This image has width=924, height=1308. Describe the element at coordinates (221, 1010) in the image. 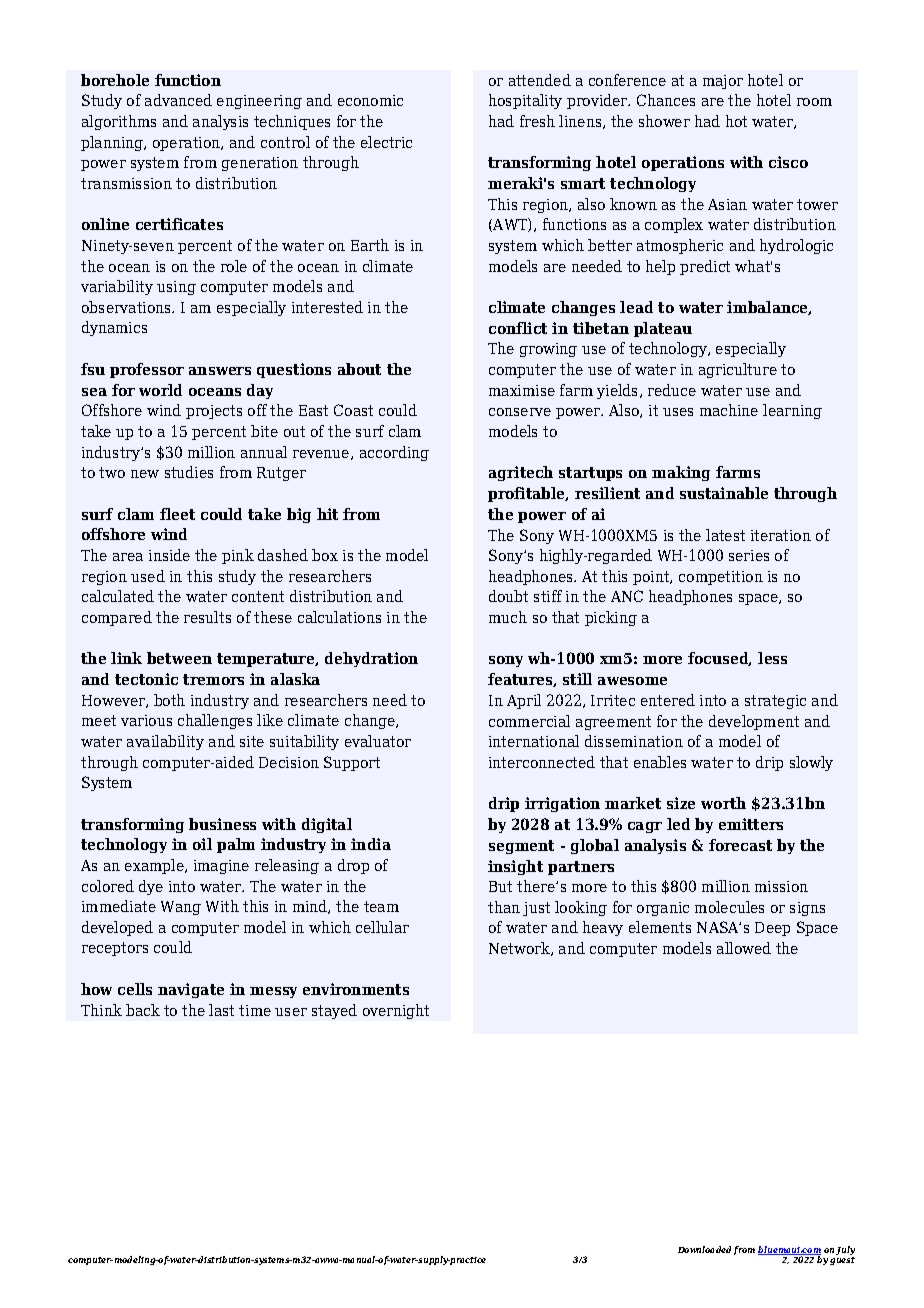

I see `last` at that location.
